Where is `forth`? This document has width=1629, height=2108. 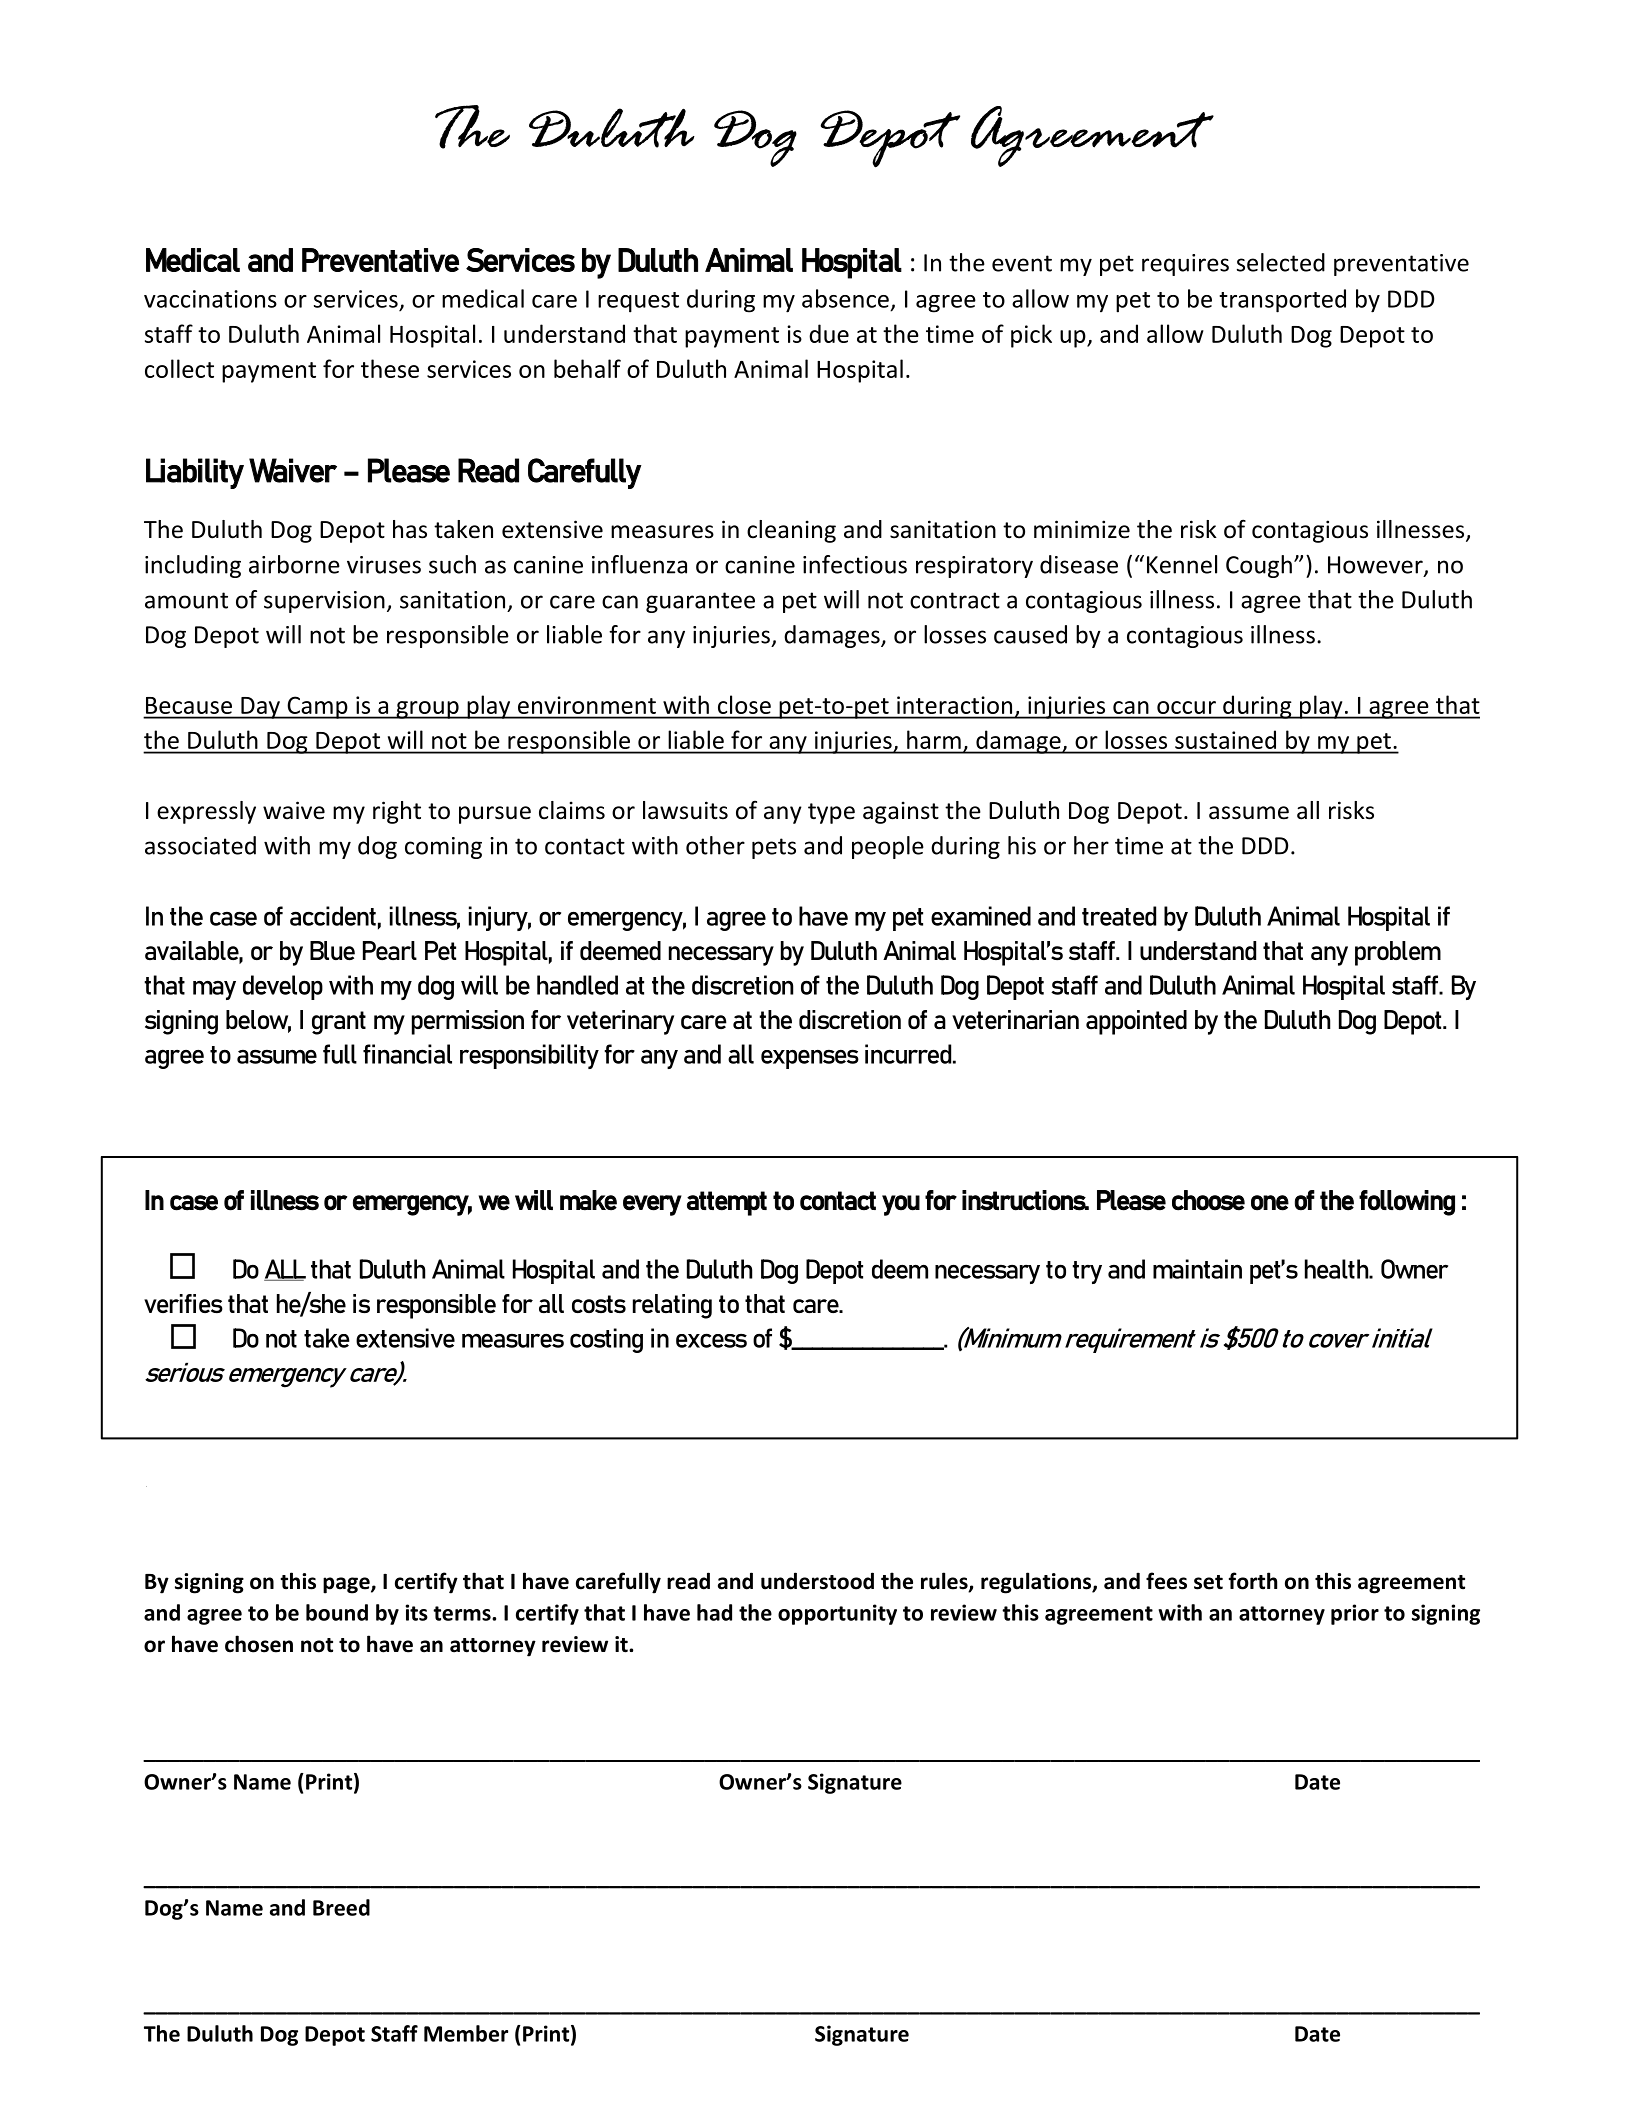
forth is located at coordinates (1253, 1581).
